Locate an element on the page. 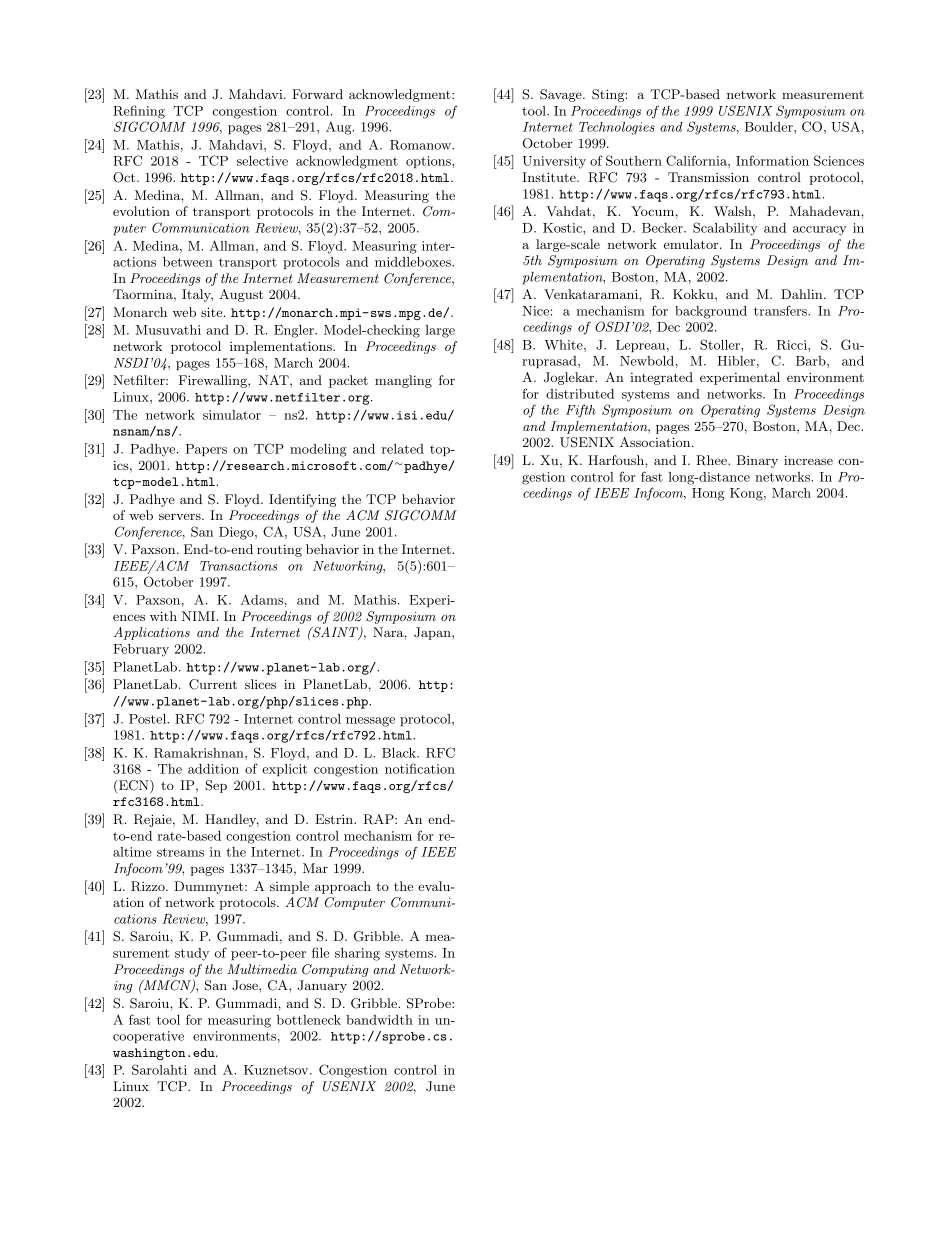 The width and height of the document is (952, 1233). Jose is located at coordinates (246, 985).
